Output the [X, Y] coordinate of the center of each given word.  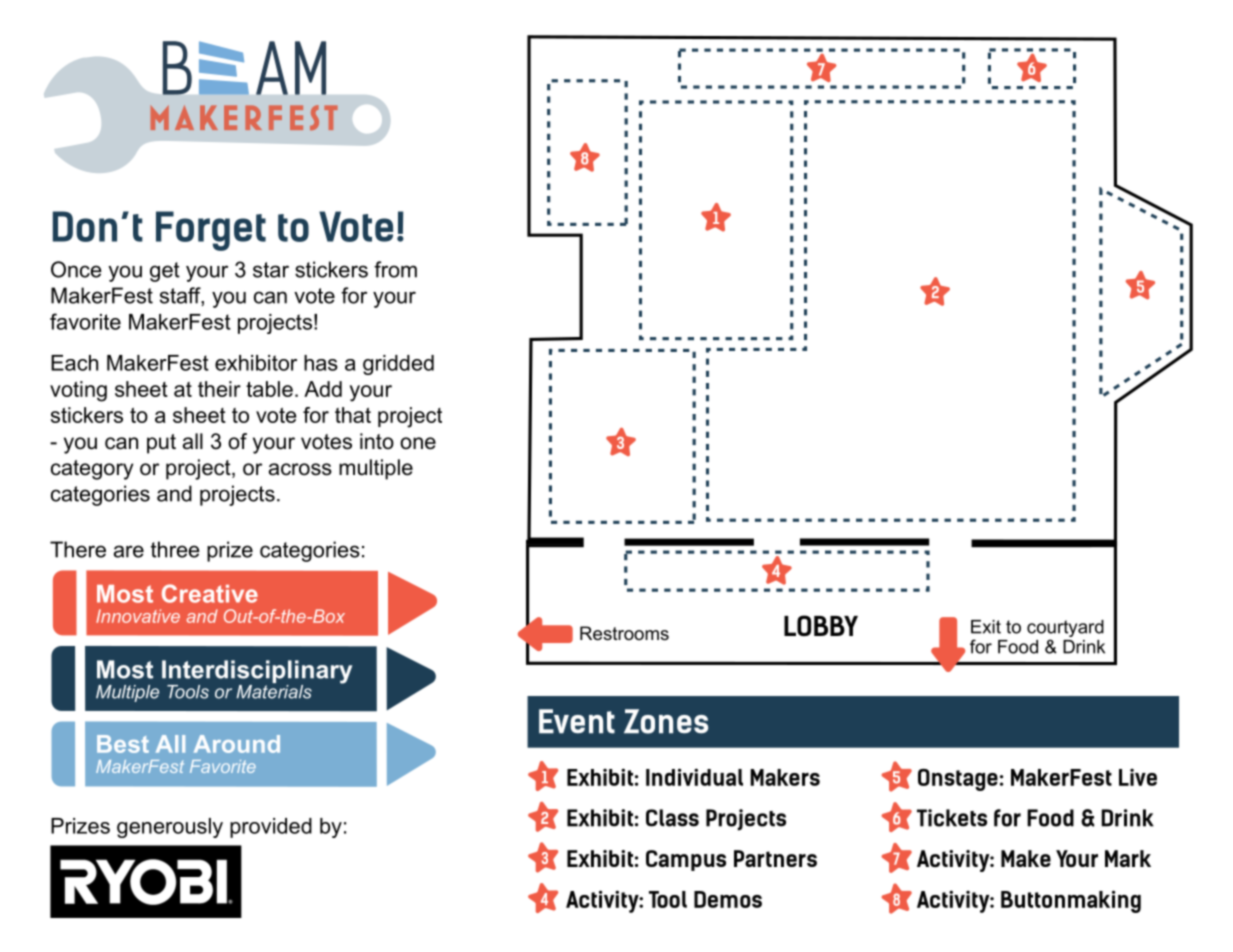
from [395, 269]
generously [170, 828]
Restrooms [624, 633]
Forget [211, 231]
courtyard [1065, 630]
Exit [986, 627]
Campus [686, 860]
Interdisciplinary [257, 673]
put [161, 444]
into [377, 441]
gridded [398, 365]
